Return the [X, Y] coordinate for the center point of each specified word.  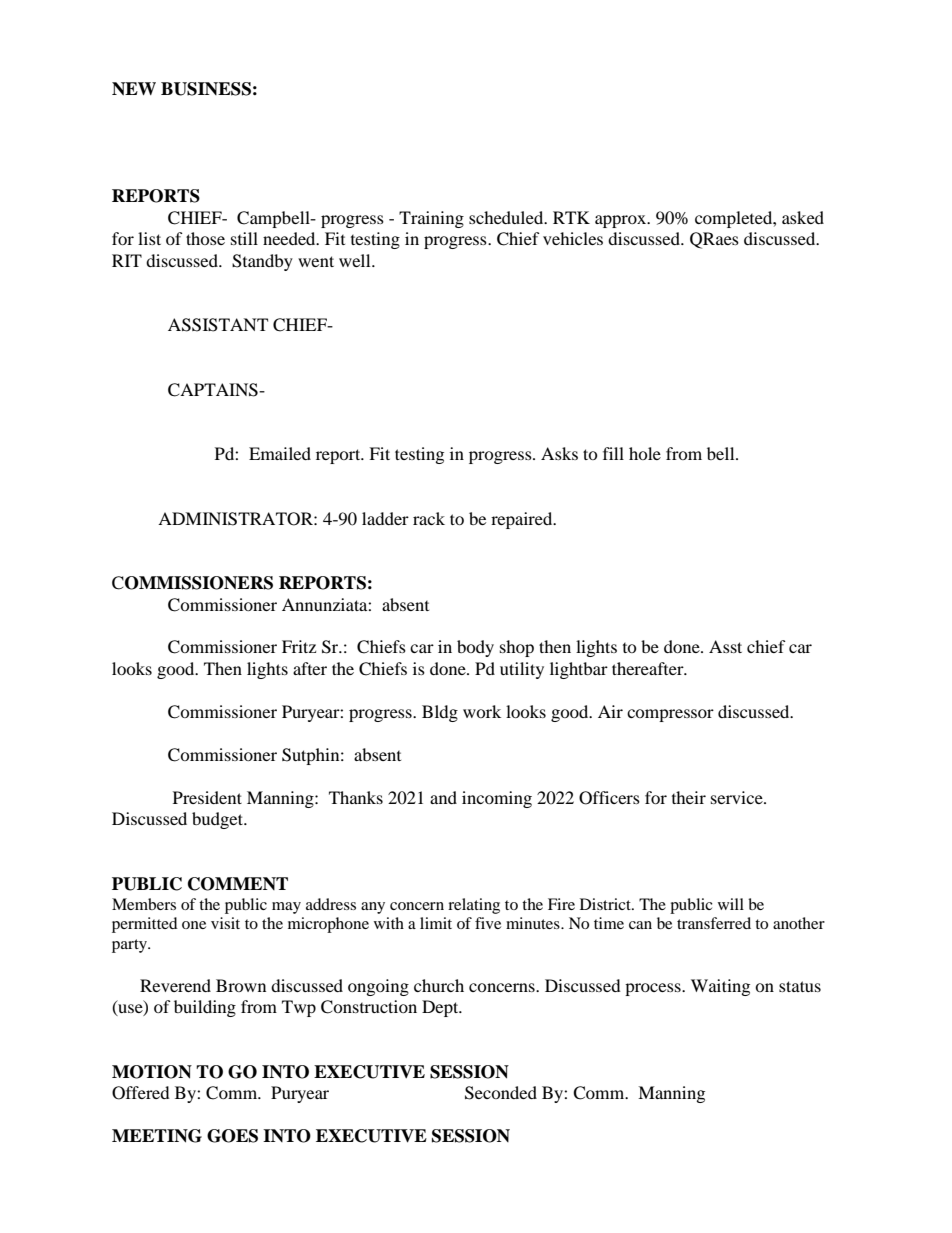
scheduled [507, 217]
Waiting [720, 987]
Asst [725, 646]
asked [803, 217]
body [475, 648]
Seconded [501, 1093]
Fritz [299, 646]
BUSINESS [206, 89]
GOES [232, 1136]
